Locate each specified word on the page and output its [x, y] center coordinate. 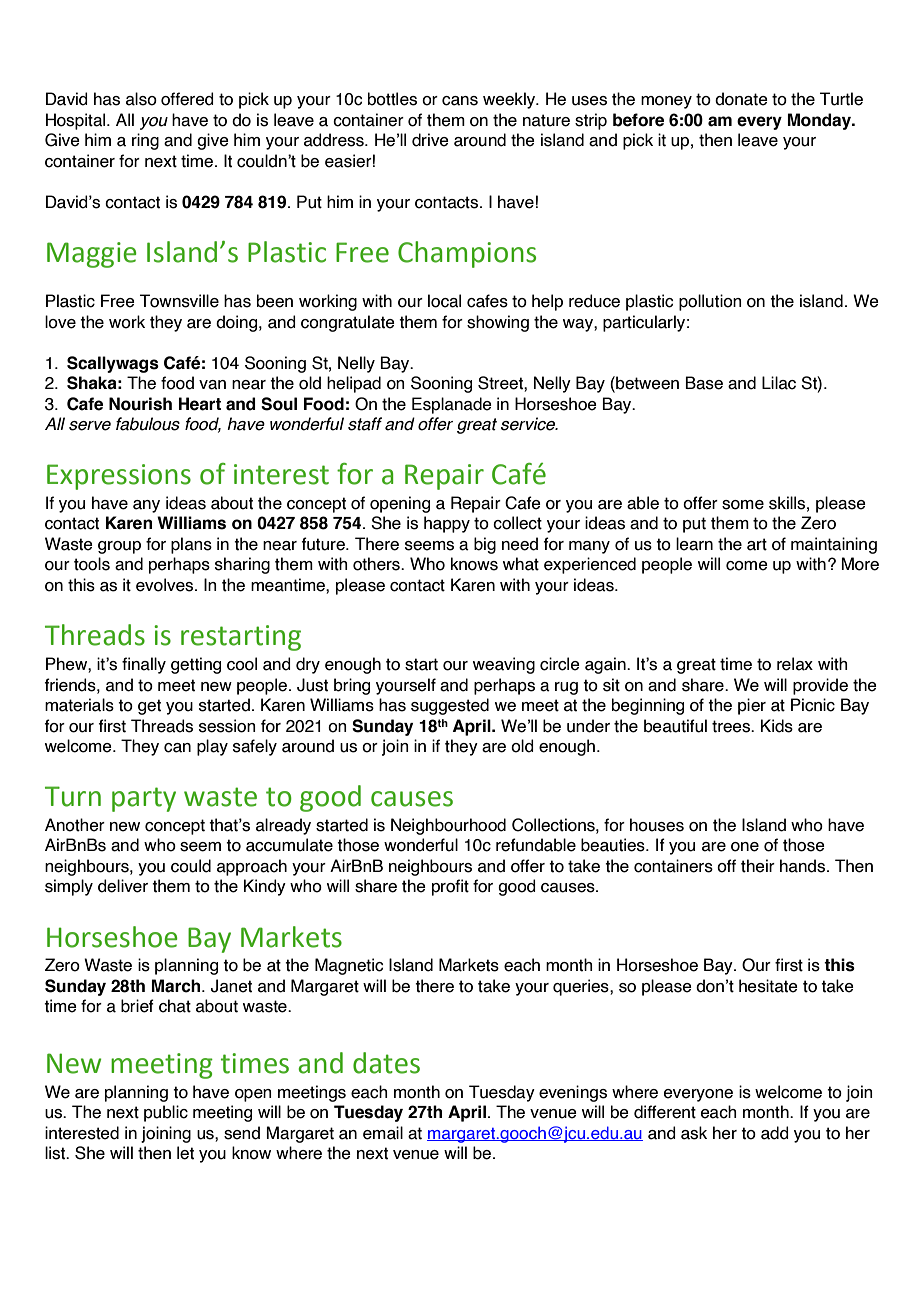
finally [144, 665]
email [383, 1133]
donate [741, 99]
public [166, 1113]
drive [430, 140]
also [141, 99]
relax [795, 664]
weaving [504, 665]
